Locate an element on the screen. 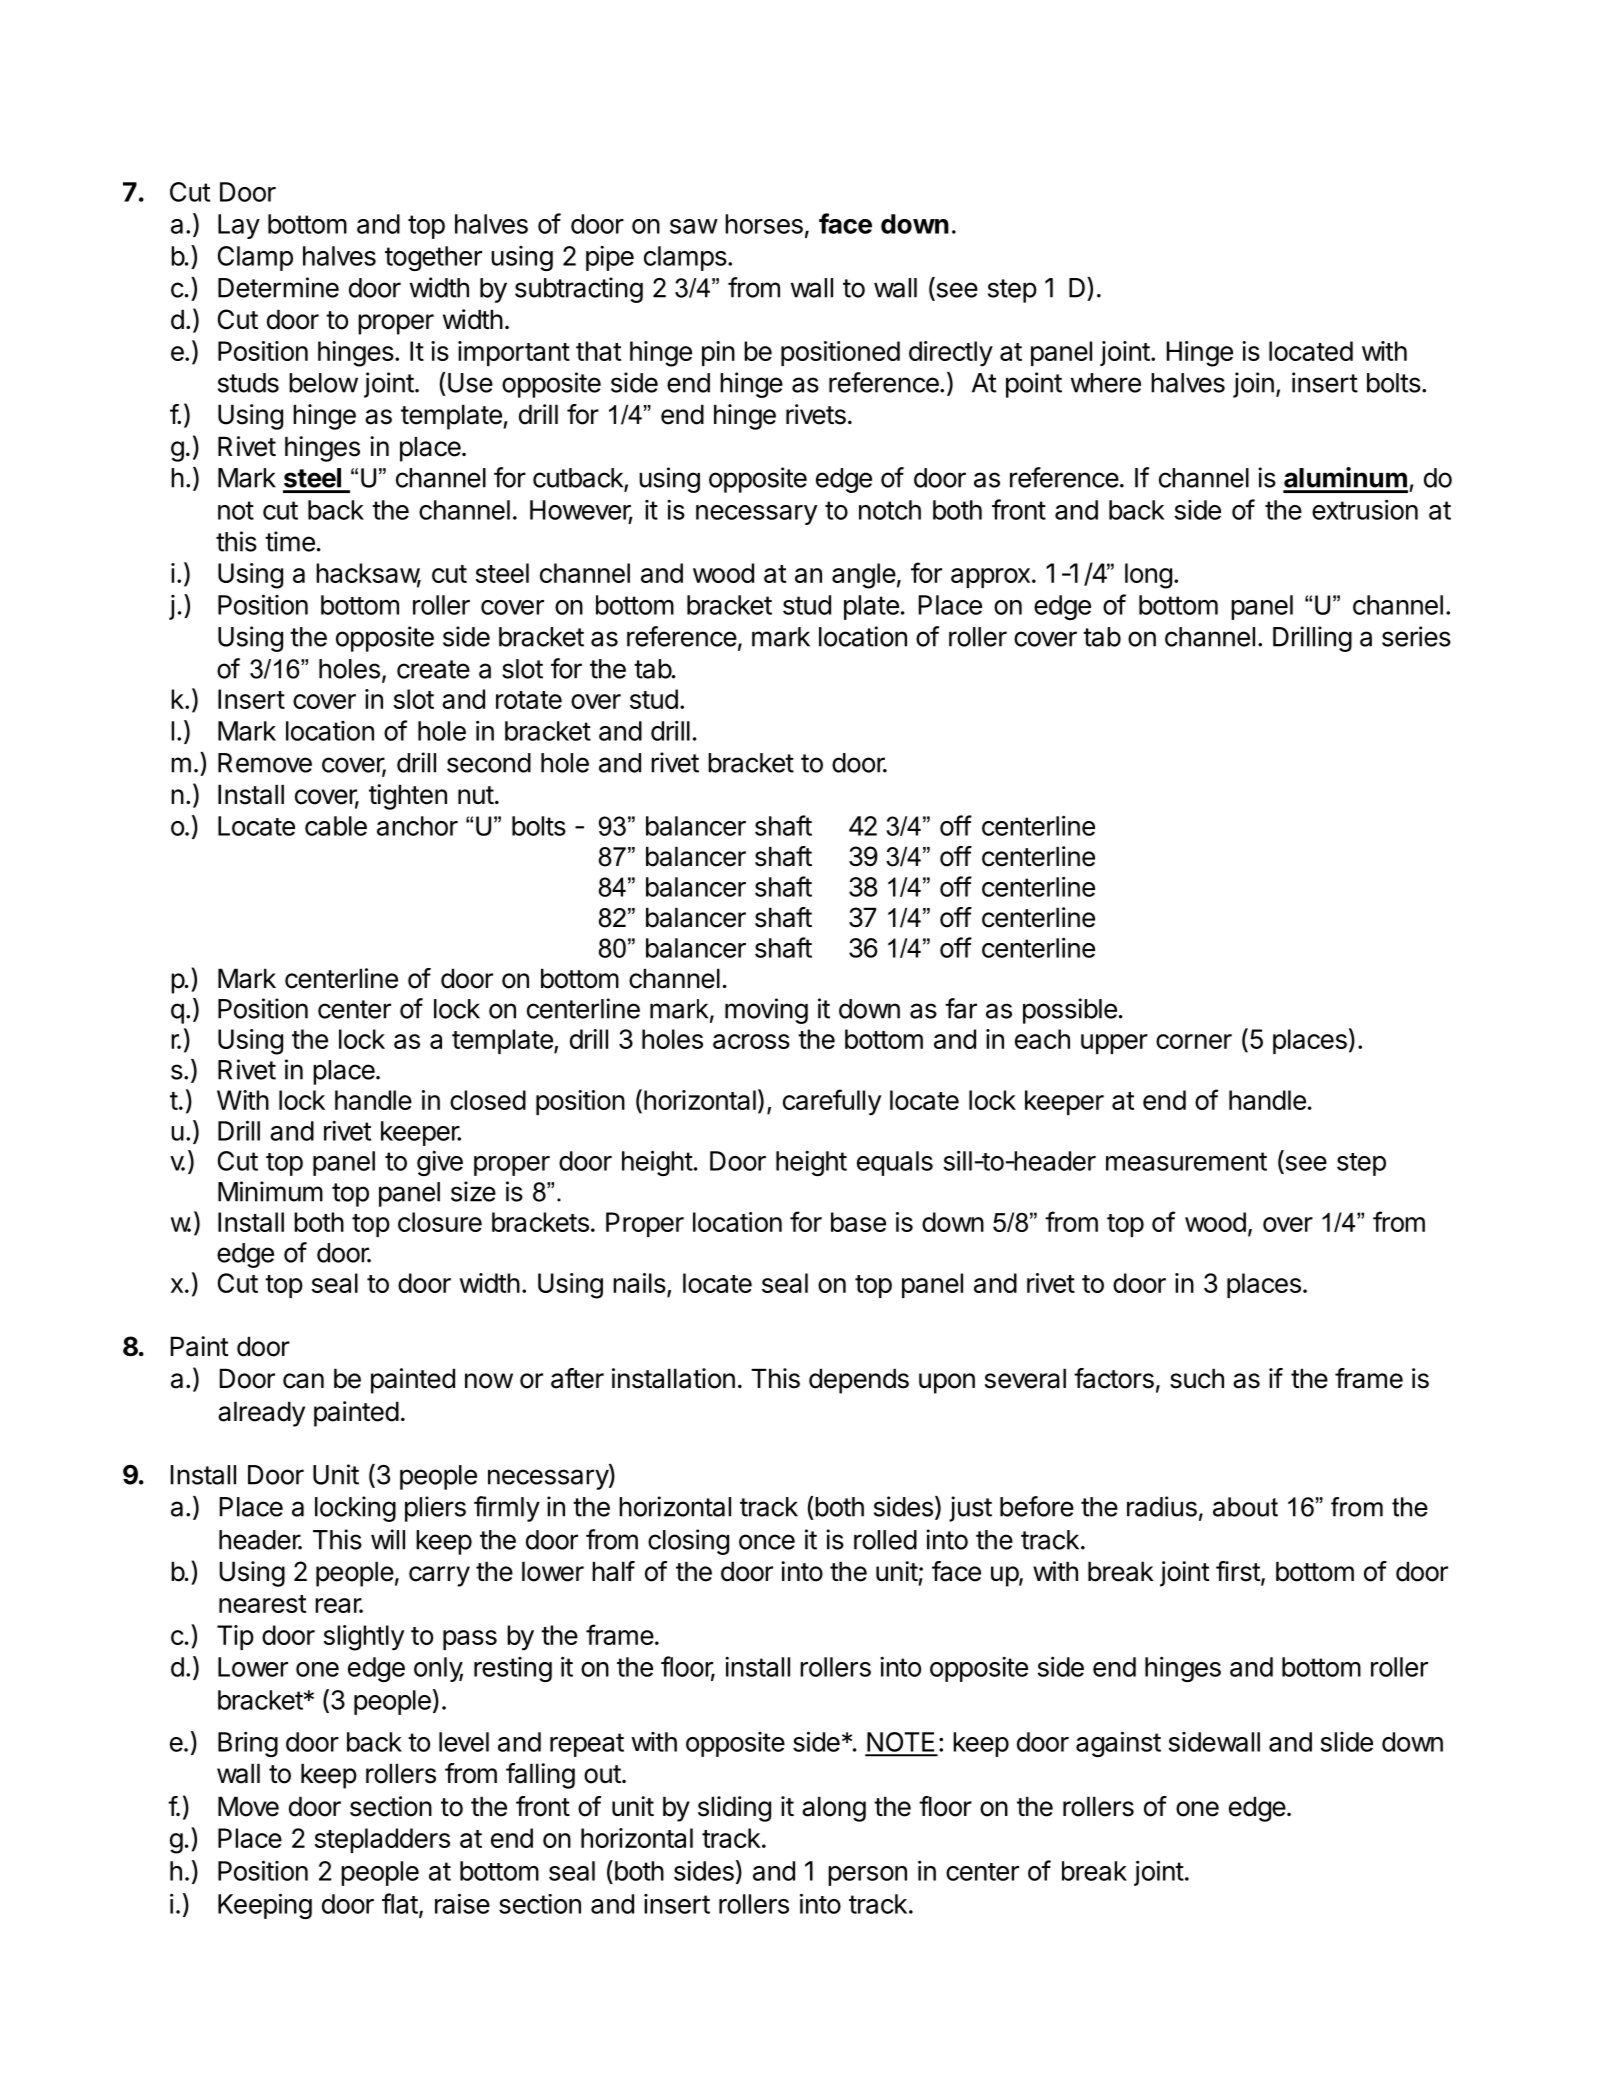 This screenshot has width=1621, height=2098. where is located at coordinates (1106, 383).
